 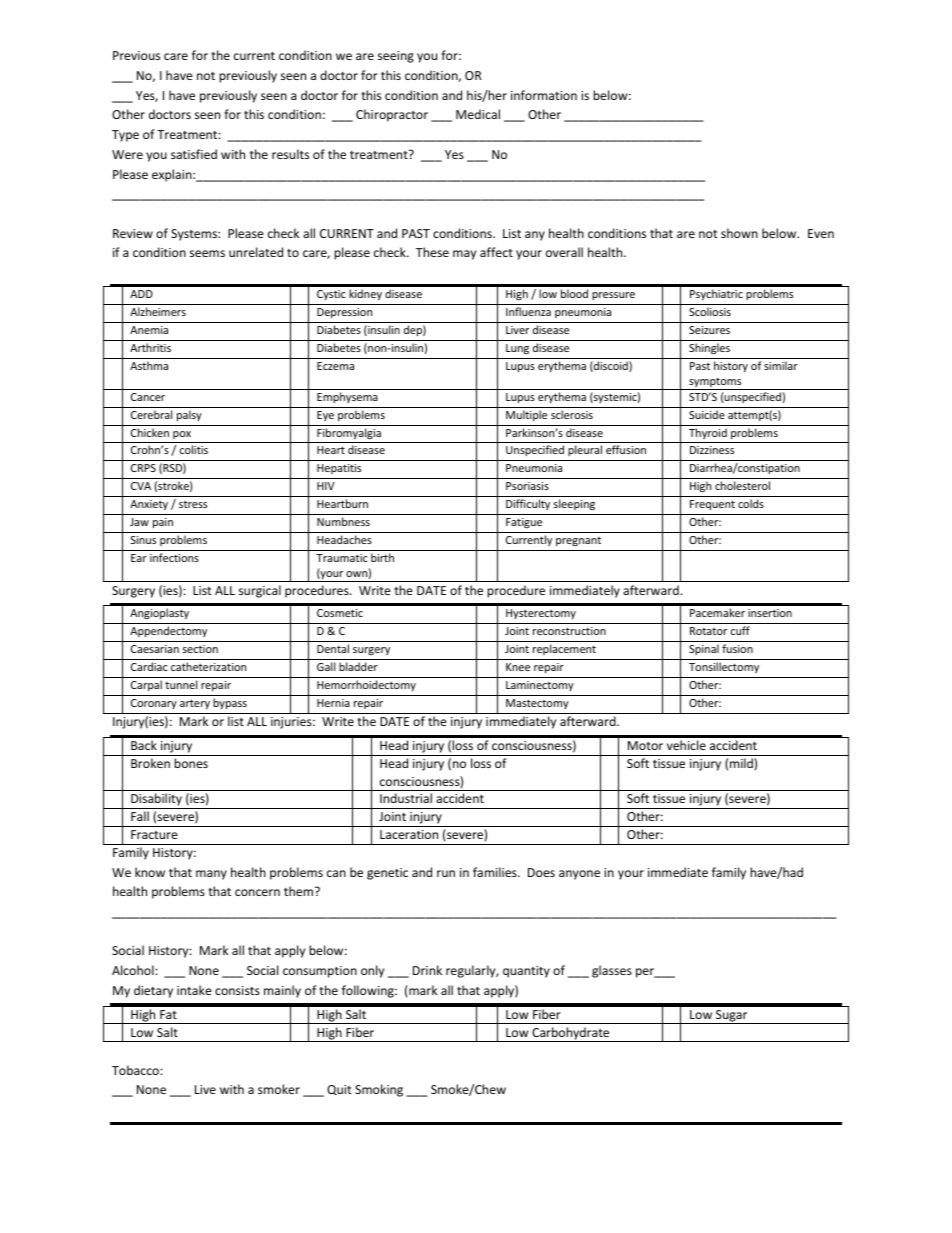 What do you see at coordinates (707, 414) in the image?
I see `Suicide` at bounding box center [707, 414].
